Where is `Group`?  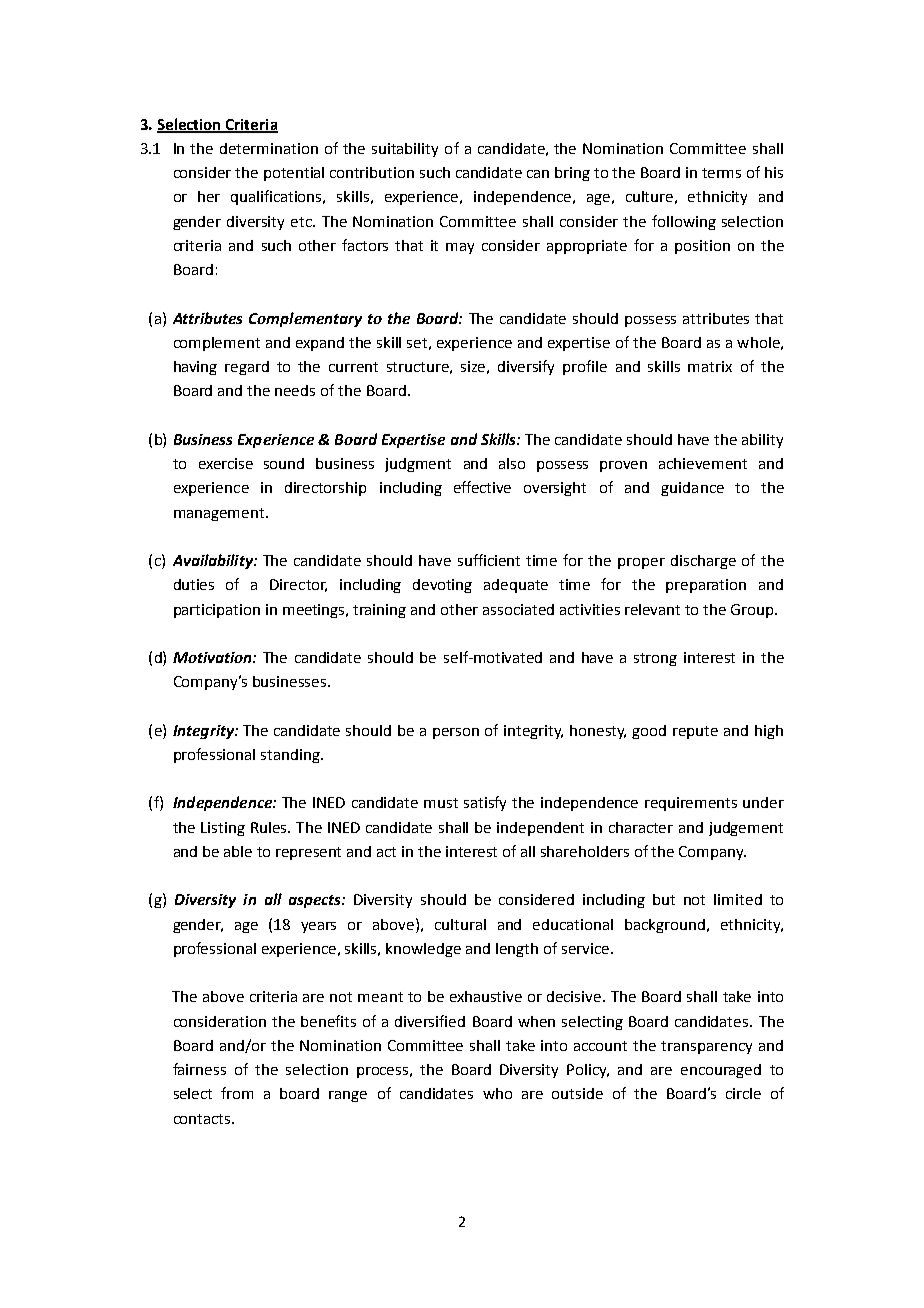
Group is located at coordinates (753, 611).
